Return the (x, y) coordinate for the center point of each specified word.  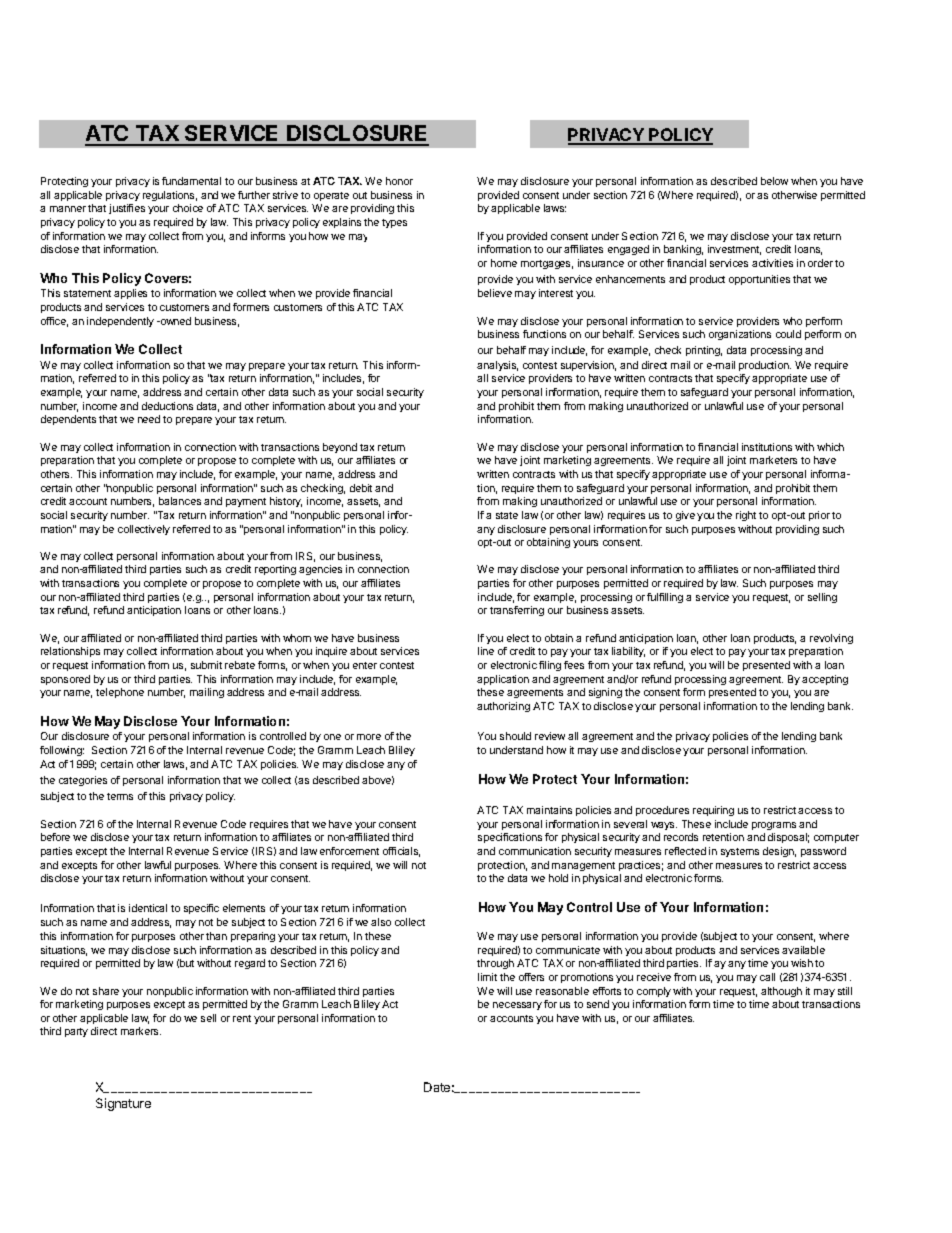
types (394, 223)
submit (206, 665)
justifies (127, 209)
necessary (517, 1006)
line (486, 651)
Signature (123, 1104)
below (774, 181)
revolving (831, 639)
